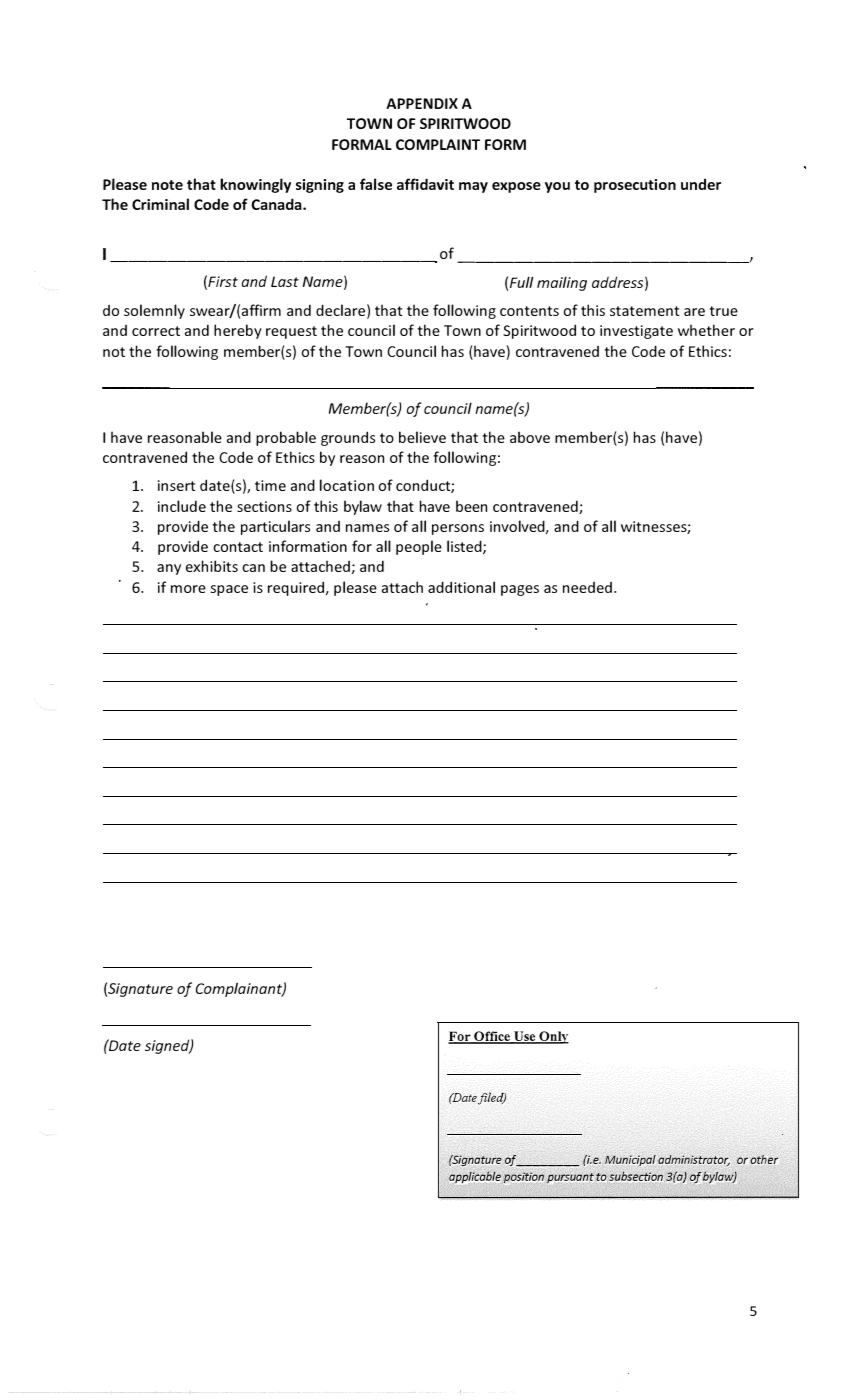 The width and height of the document is (849, 1400). Describe the element at coordinates (701, 184) in the document. I see `under` at that location.
